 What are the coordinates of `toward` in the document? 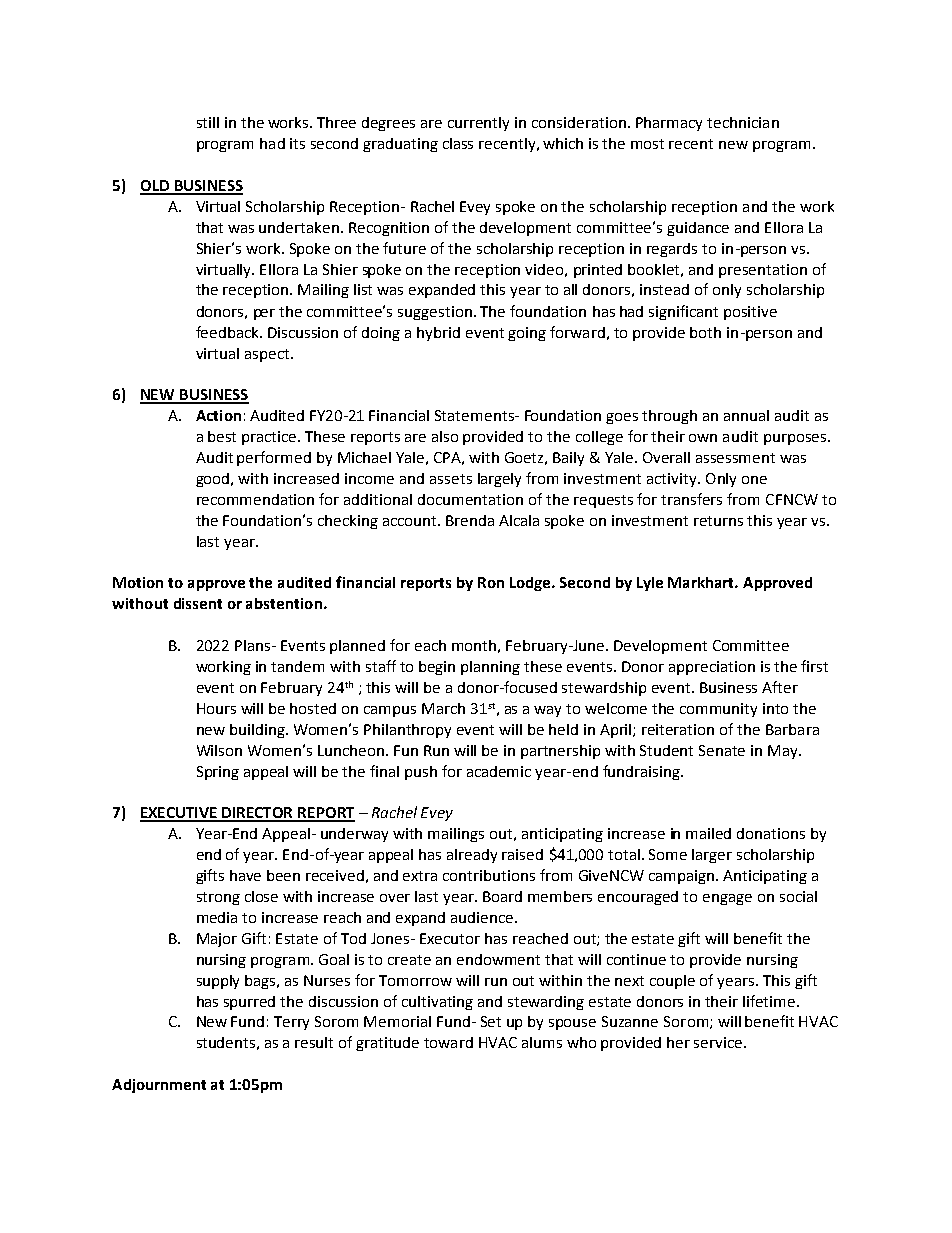 It's located at (448, 1042).
